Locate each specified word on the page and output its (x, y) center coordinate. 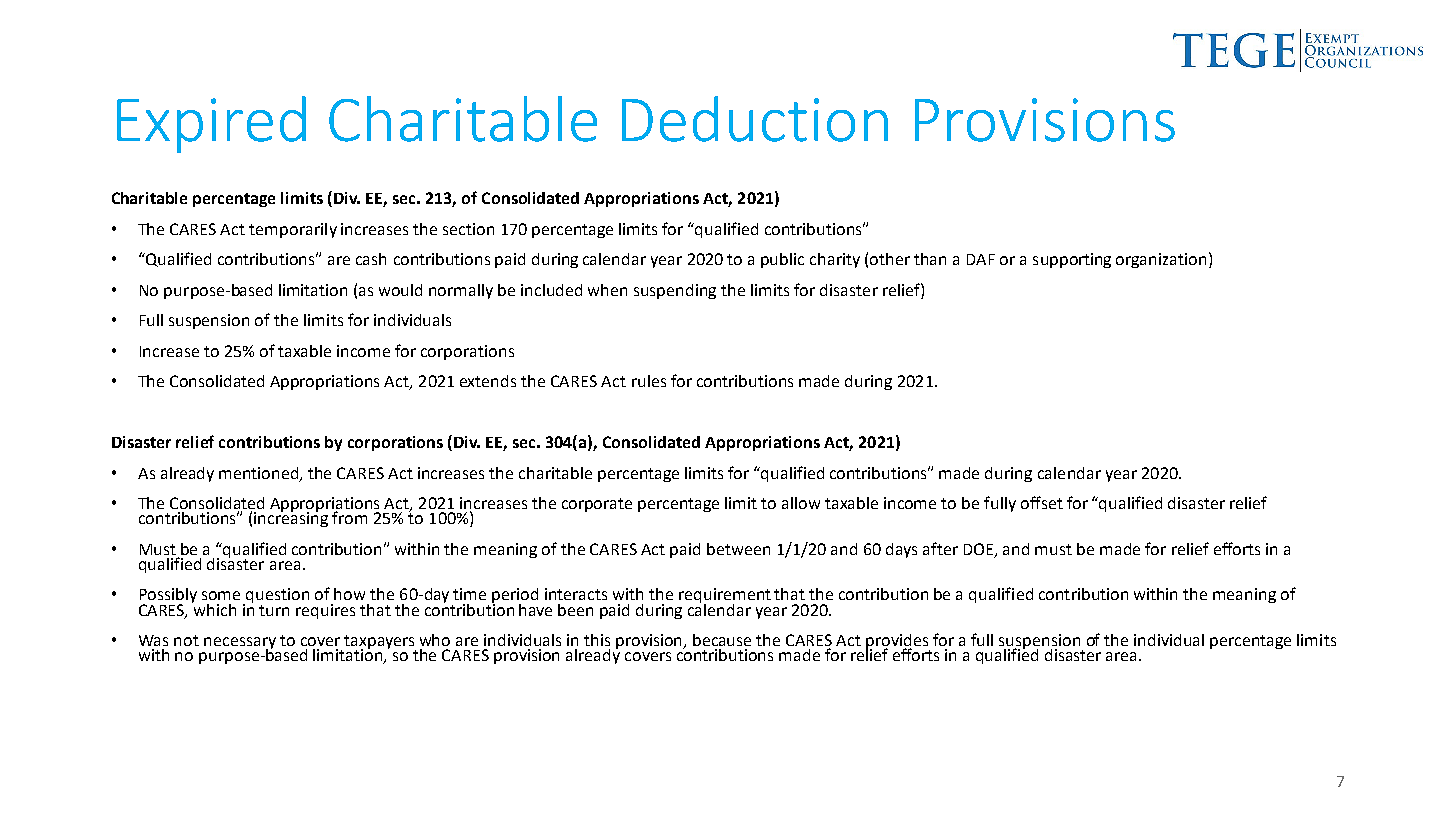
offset (1042, 502)
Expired (211, 124)
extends (488, 381)
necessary (240, 644)
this (597, 640)
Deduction (755, 119)
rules (649, 381)
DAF (981, 259)
